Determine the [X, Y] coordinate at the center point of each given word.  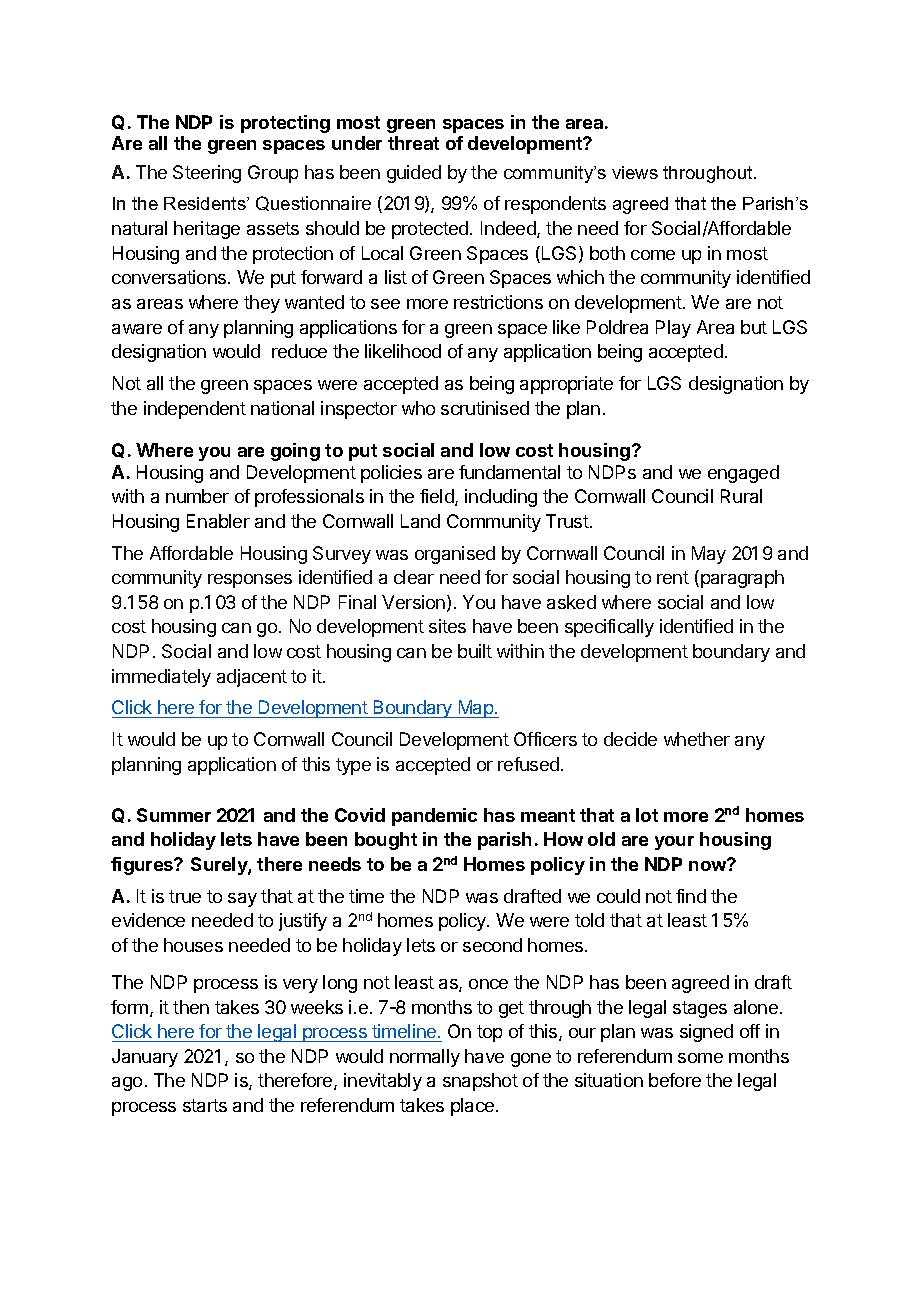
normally [425, 1058]
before [675, 1080]
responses [250, 581]
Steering [207, 174]
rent [673, 577]
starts [205, 1105]
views [635, 172]
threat [413, 143]
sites [447, 626]
